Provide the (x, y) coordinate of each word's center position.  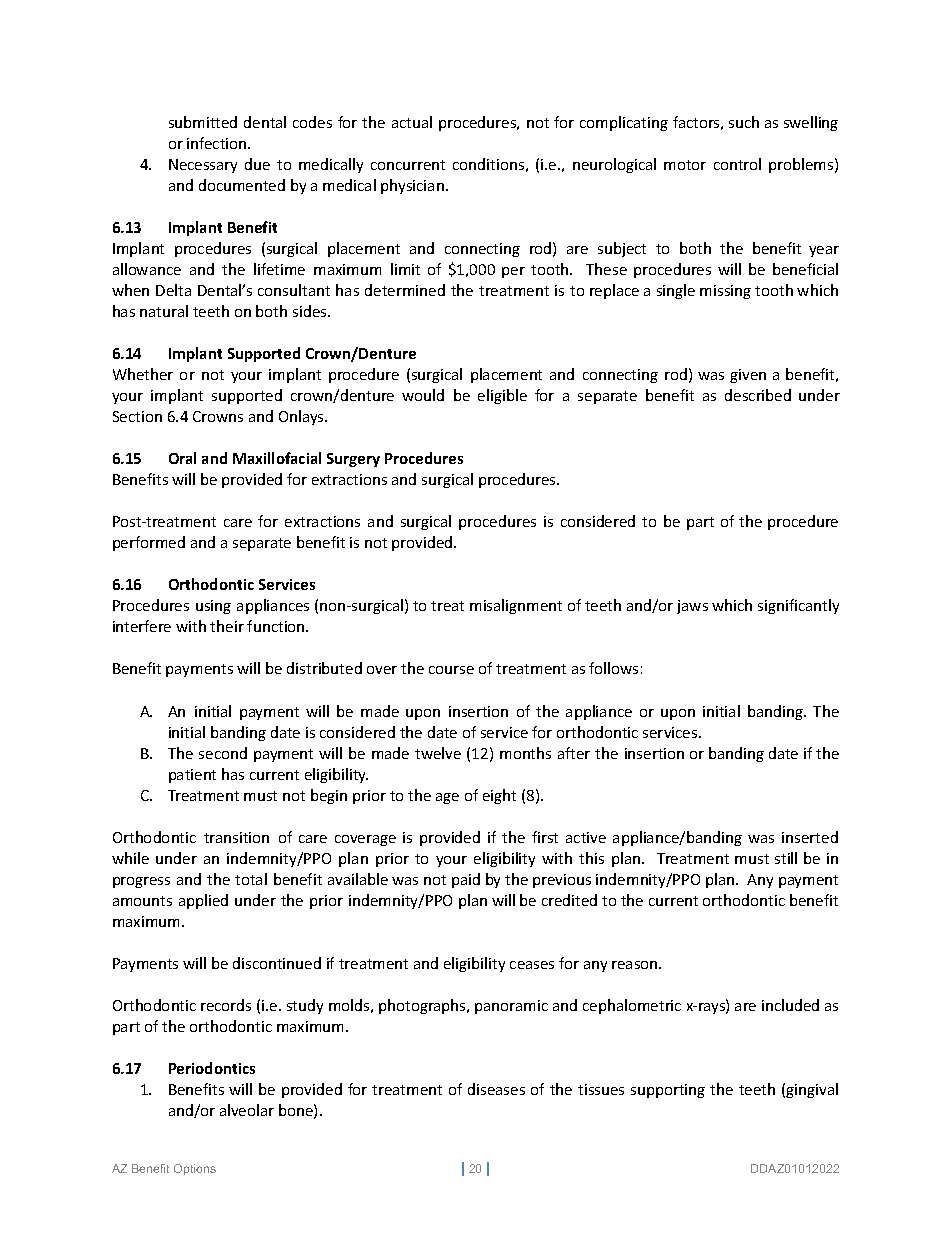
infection (218, 143)
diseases (496, 1089)
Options (195, 1169)
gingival (812, 1090)
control (737, 164)
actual (412, 122)
